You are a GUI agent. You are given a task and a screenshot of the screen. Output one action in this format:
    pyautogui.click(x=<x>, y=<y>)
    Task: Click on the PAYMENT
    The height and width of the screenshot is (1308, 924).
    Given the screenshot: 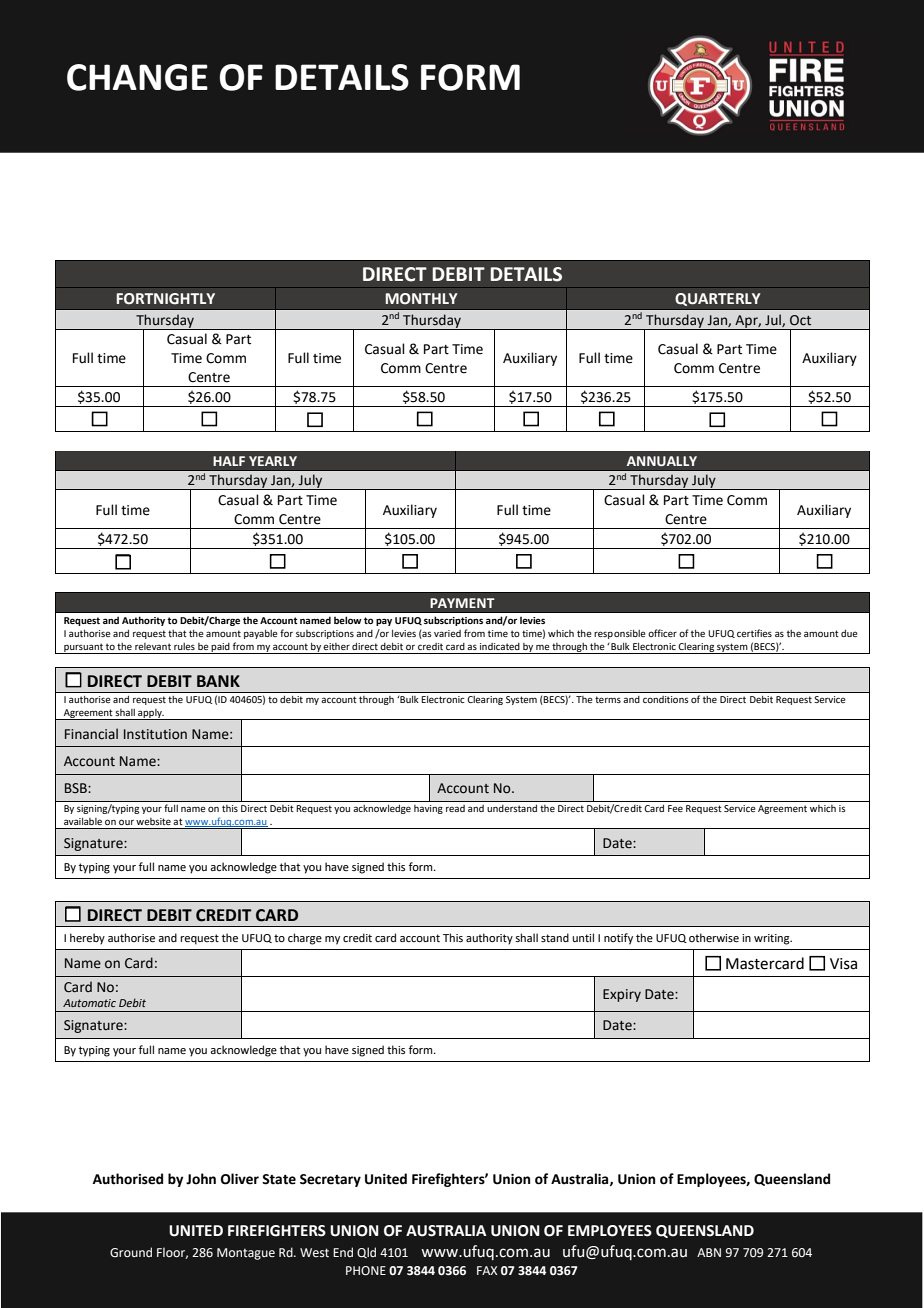 What is the action you would take?
    pyautogui.click(x=462, y=603)
